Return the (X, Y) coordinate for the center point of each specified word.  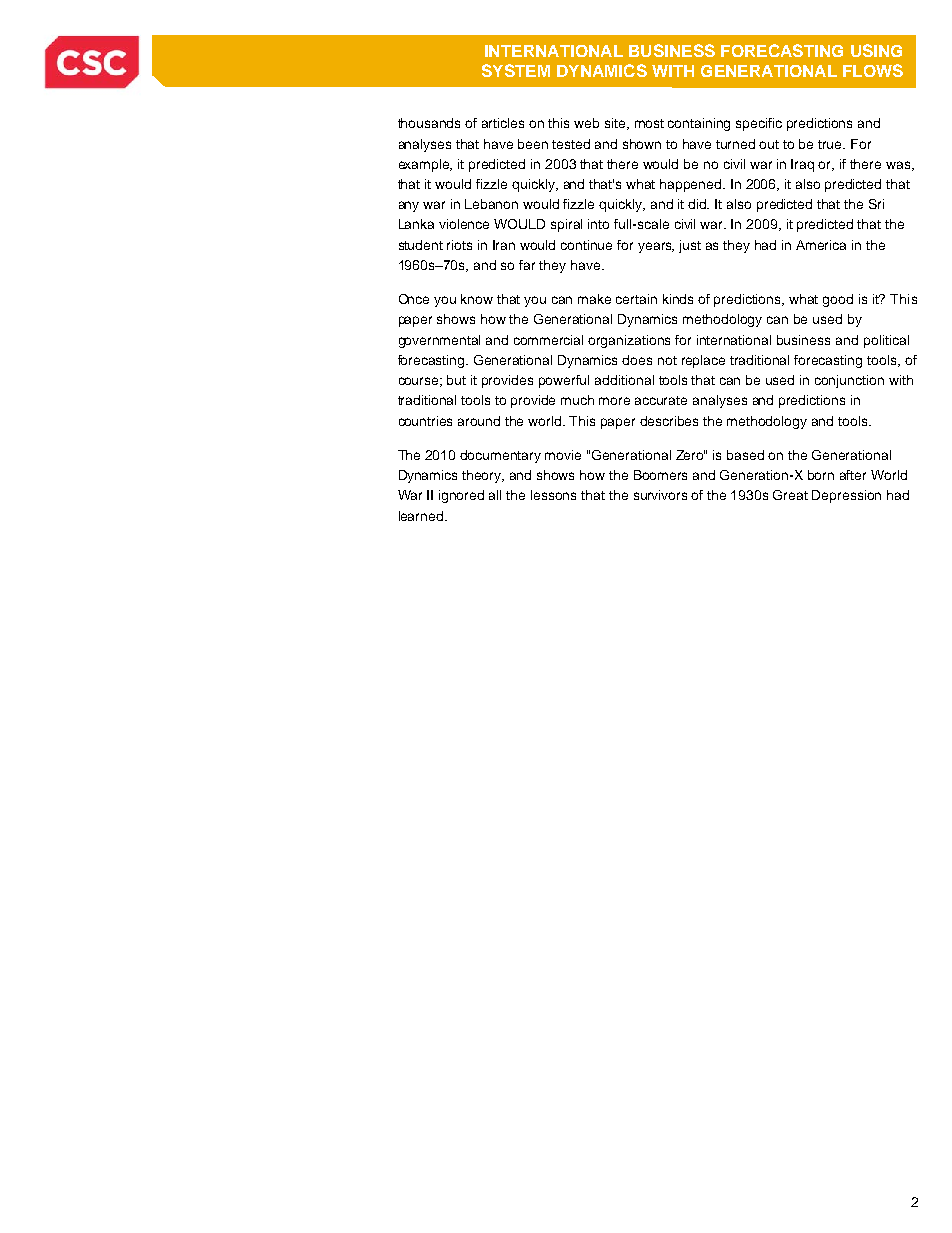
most (649, 123)
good (838, 300)
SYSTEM (516, 70)
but (456, 380)
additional (624, 380)
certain (636, 299)
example (425, 165)
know (477, 299)
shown (642, 144)
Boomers (660, 475)
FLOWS (873, 70)
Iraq (802, 165)
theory (483, 476)
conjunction (849, 381)
